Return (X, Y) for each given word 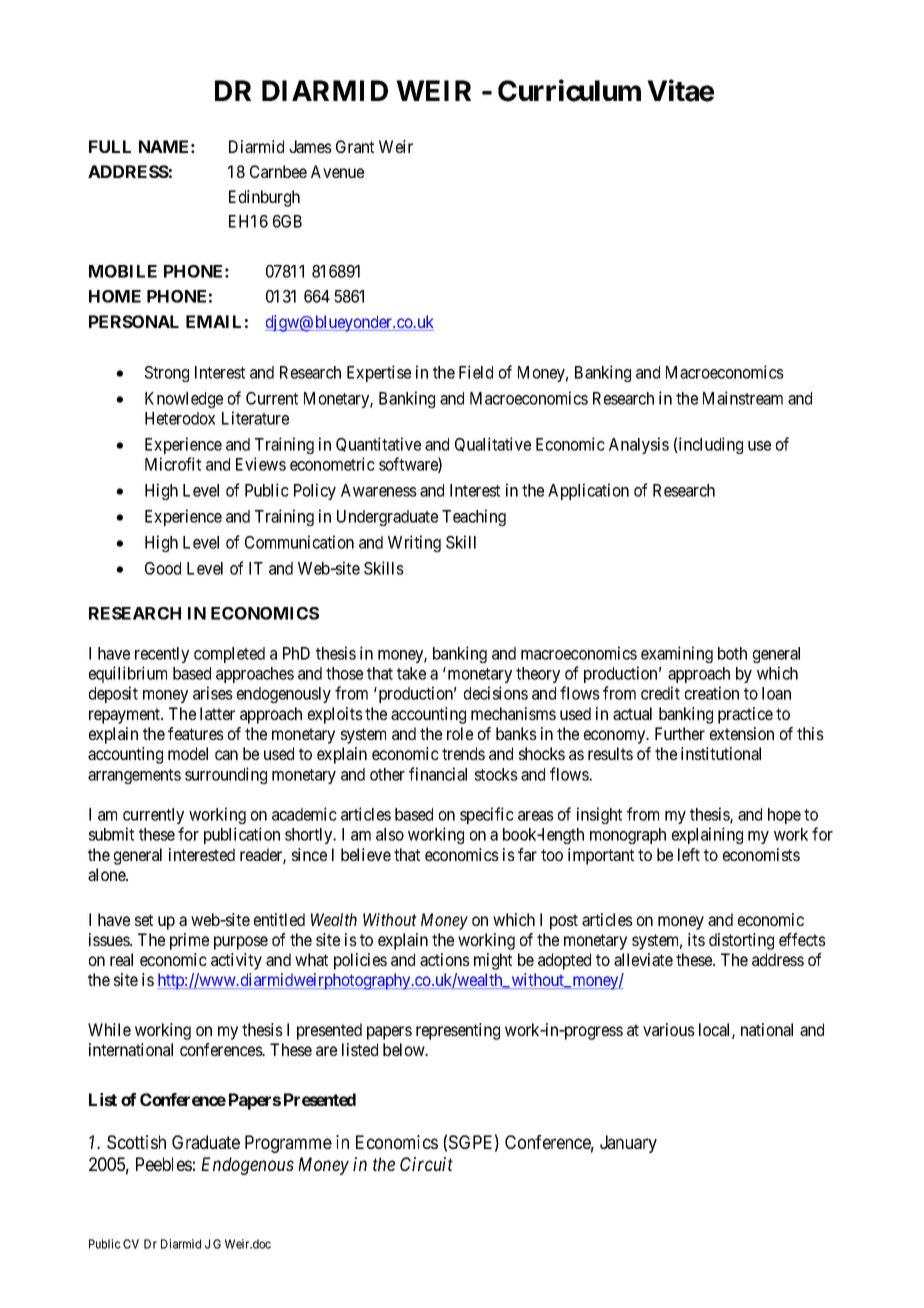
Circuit (426, 1164)
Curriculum (569, 90)
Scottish (136, 1142)
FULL (110, 146)
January (628, 1144)
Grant (355, 146)
